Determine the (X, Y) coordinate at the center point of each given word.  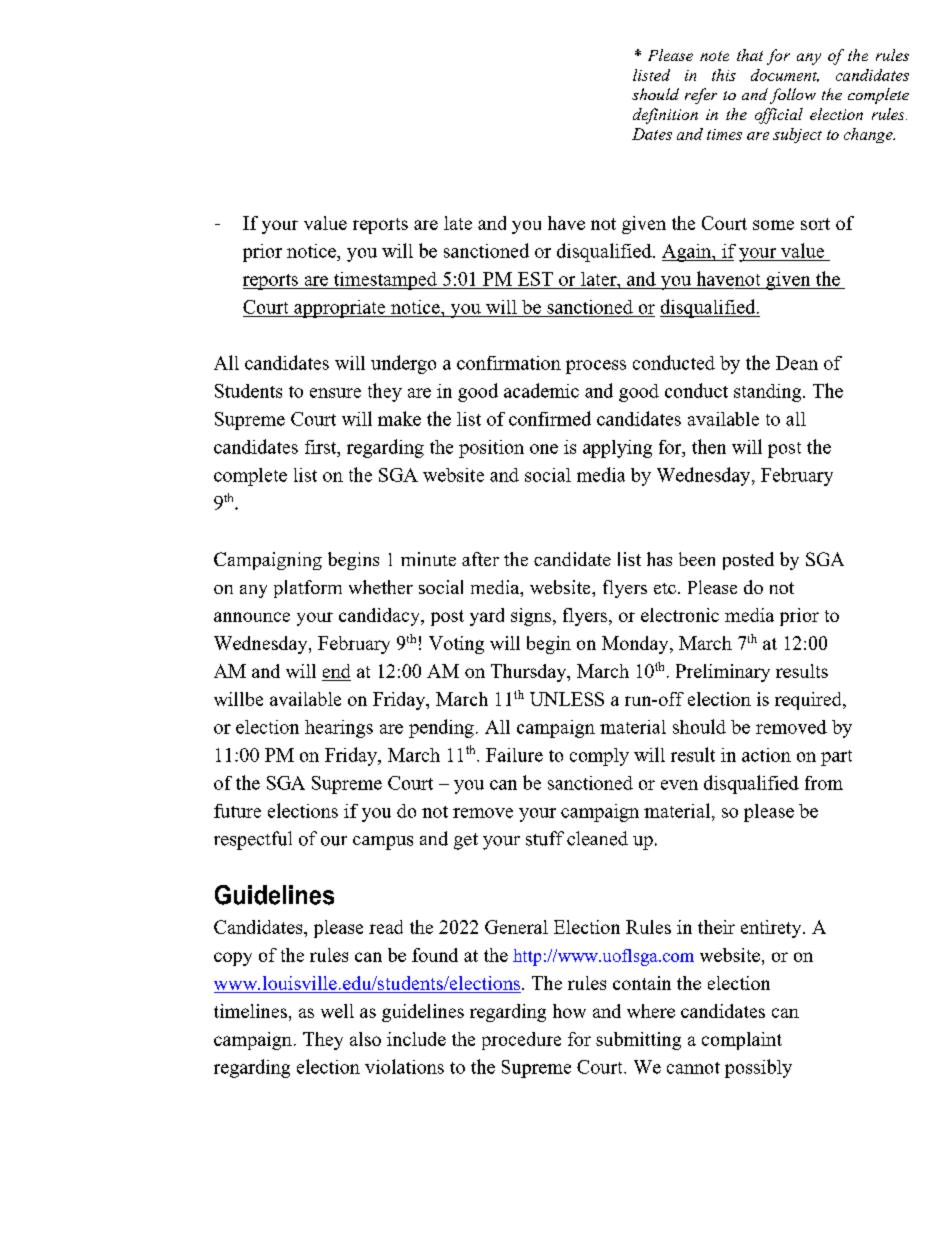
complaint (742, 1041)
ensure (335, 393)
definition (665, 116)
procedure (521, 1041)
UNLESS (567, 699)
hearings (339, 729)
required (809, 701)
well (337, 1011)
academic (541, 390)
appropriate (340, 309)
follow (793, 96)
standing (769, 393)
